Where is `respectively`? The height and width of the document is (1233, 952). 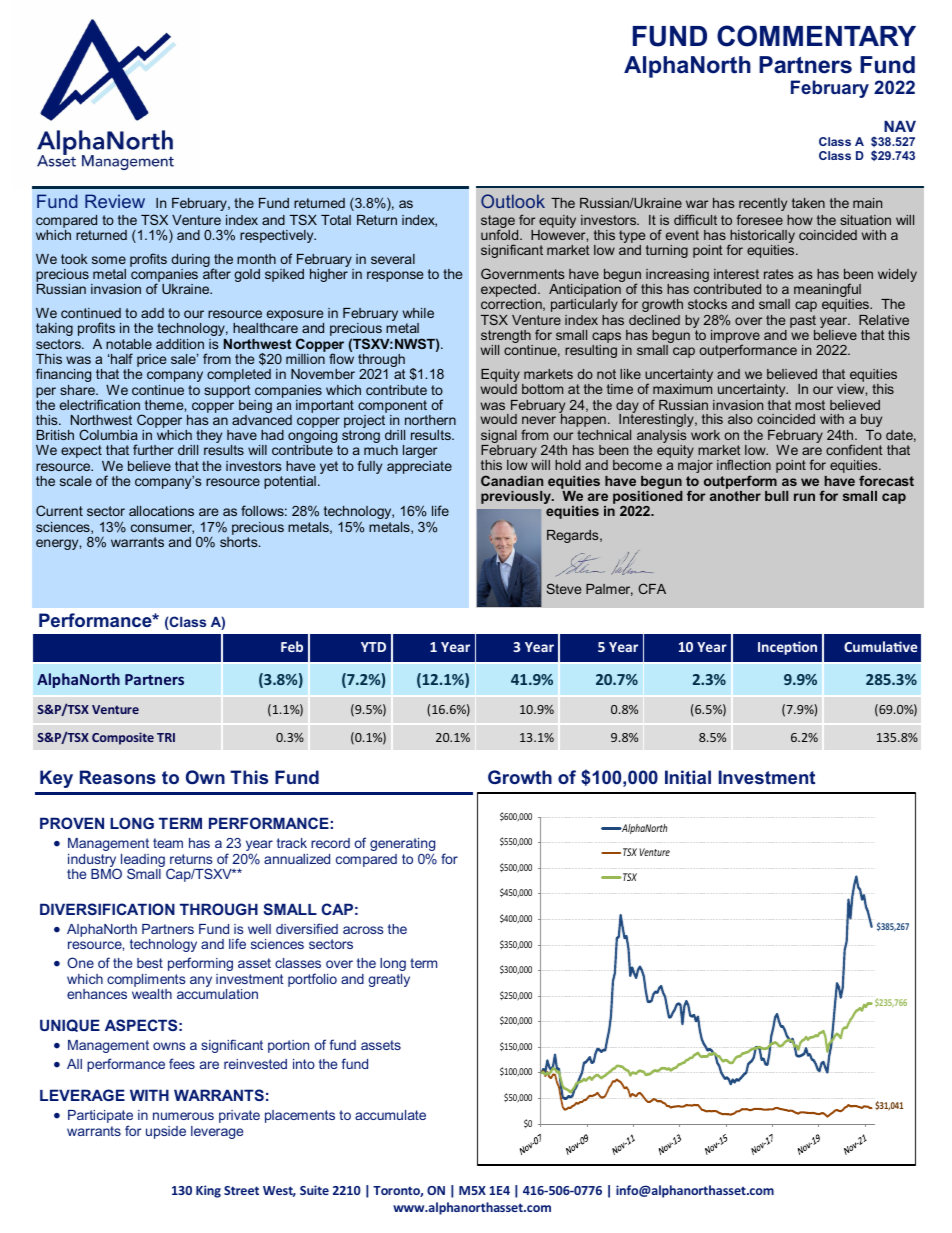 respectively is located at coordinates (278, 236).
